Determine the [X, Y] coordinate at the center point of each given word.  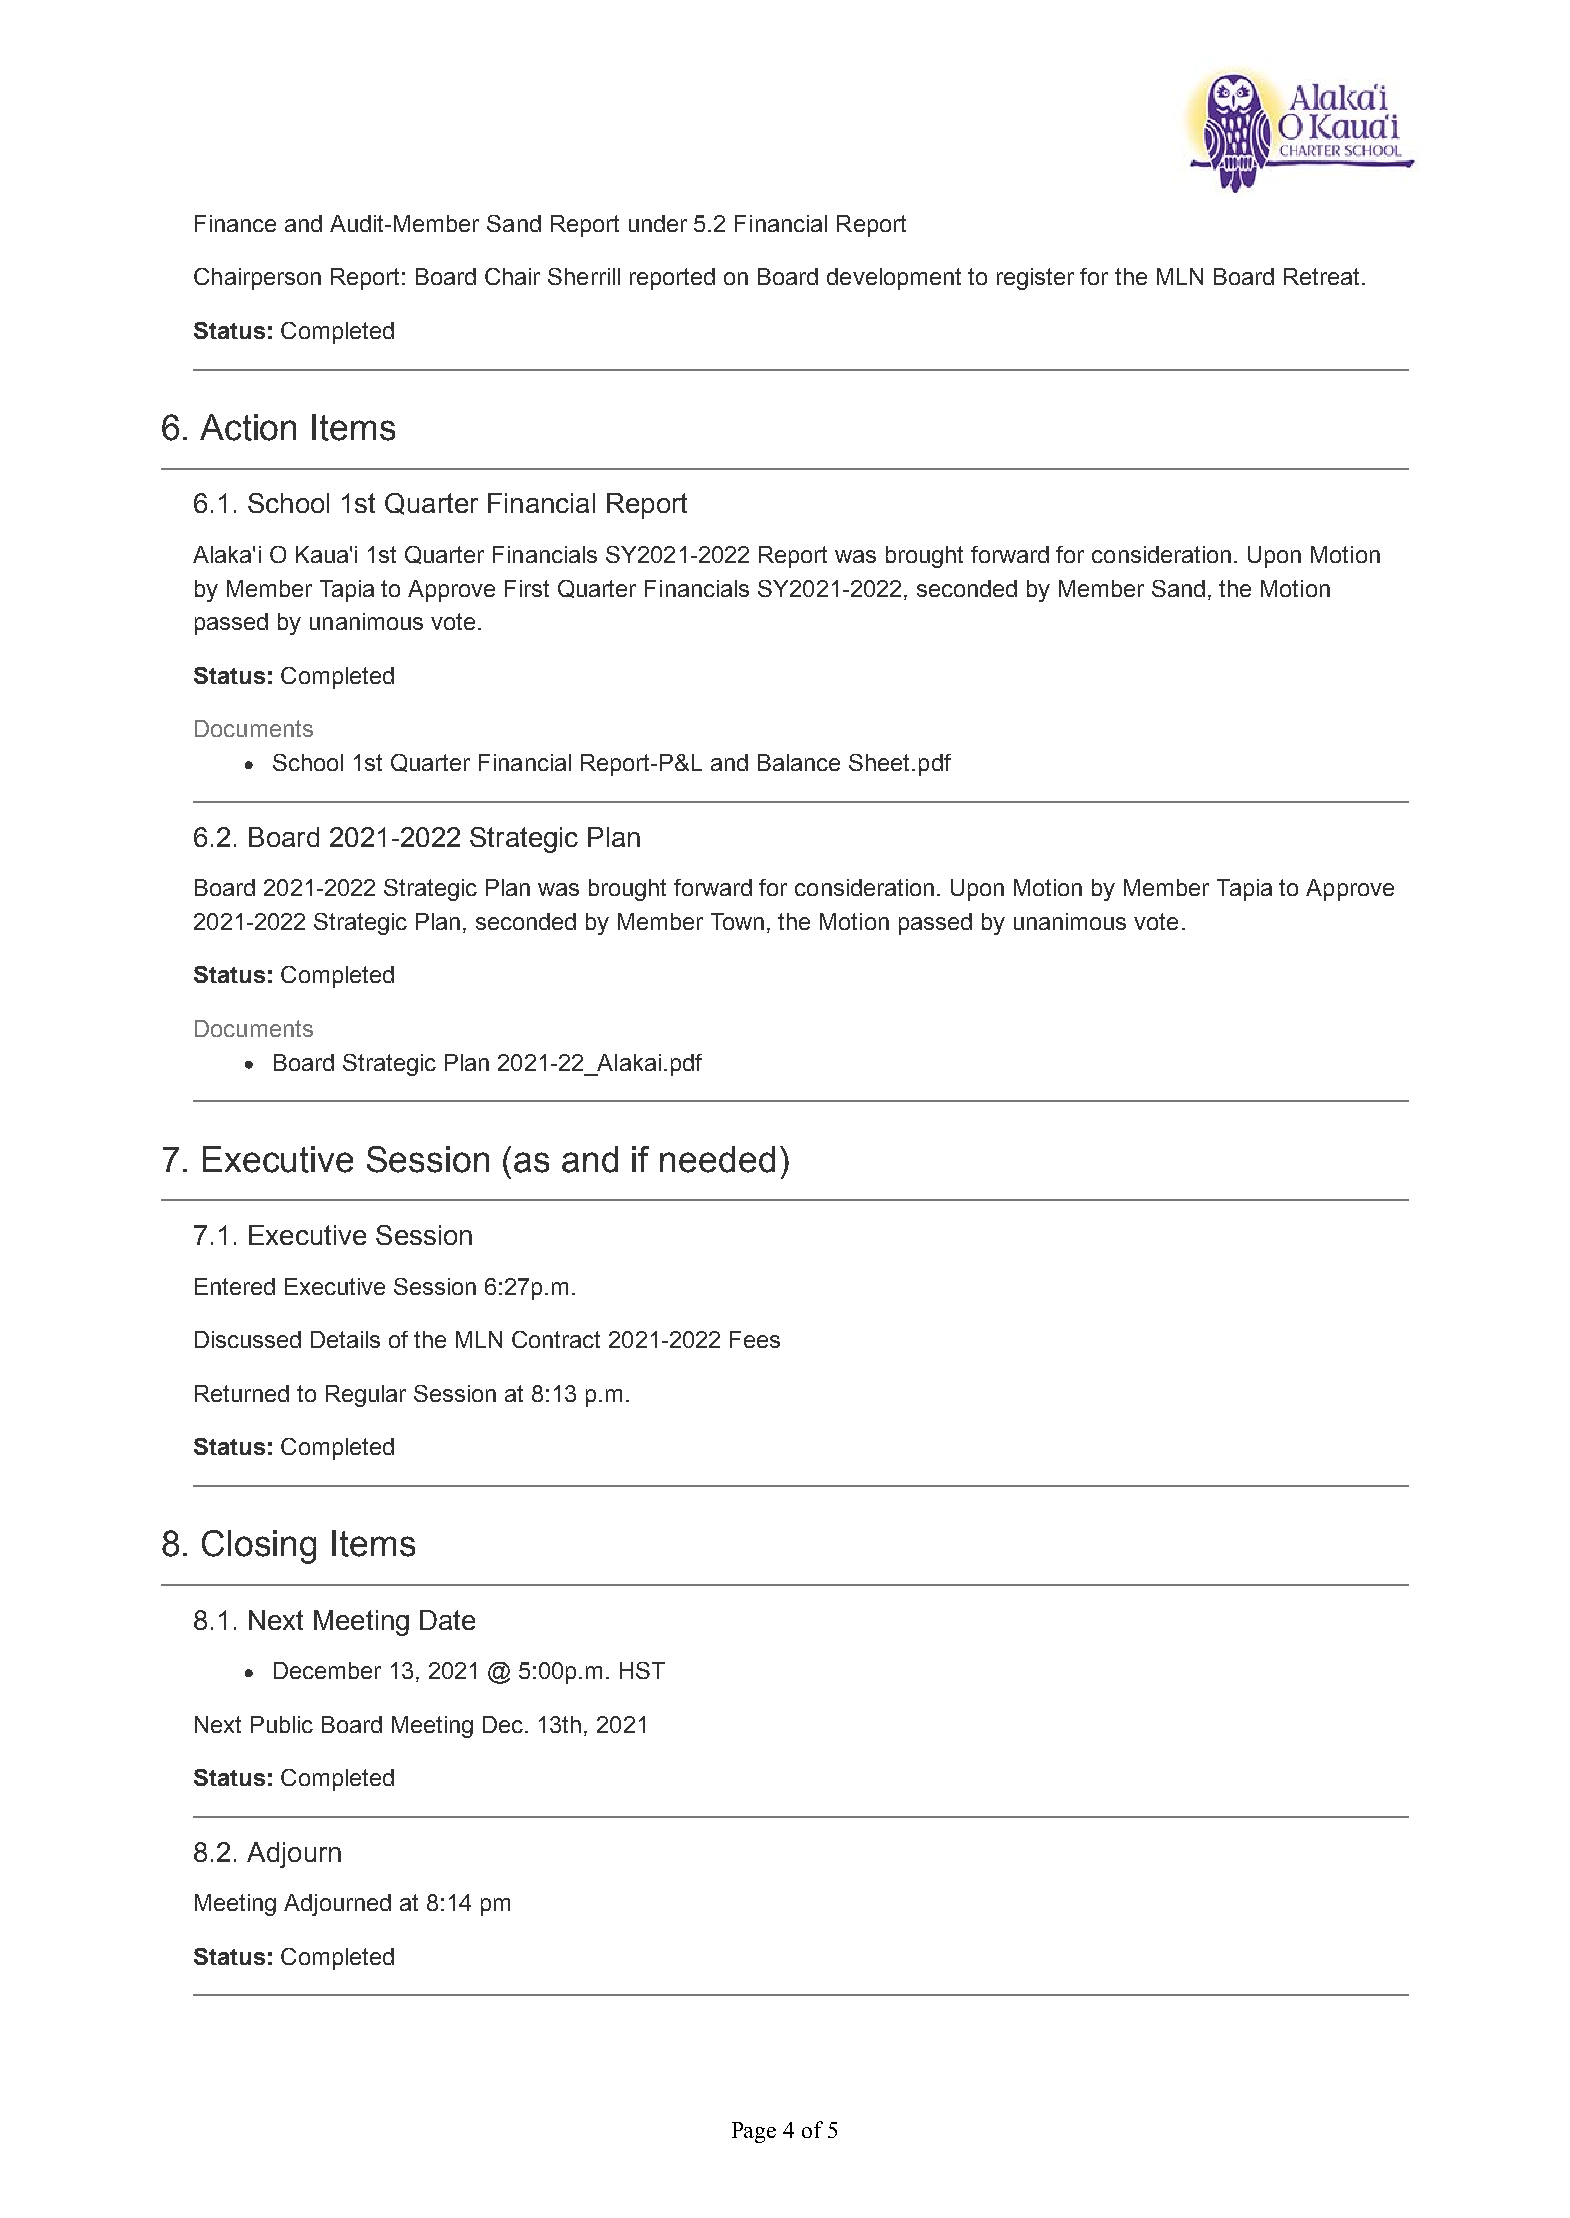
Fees [755, 1339]
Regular [366, 1396]
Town [737, 921]
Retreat [1321, 276]
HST [642, 1670]
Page [754, 2132]
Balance [799, 762]
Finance [235, 223]
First [527, 588]
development [894, 279]
